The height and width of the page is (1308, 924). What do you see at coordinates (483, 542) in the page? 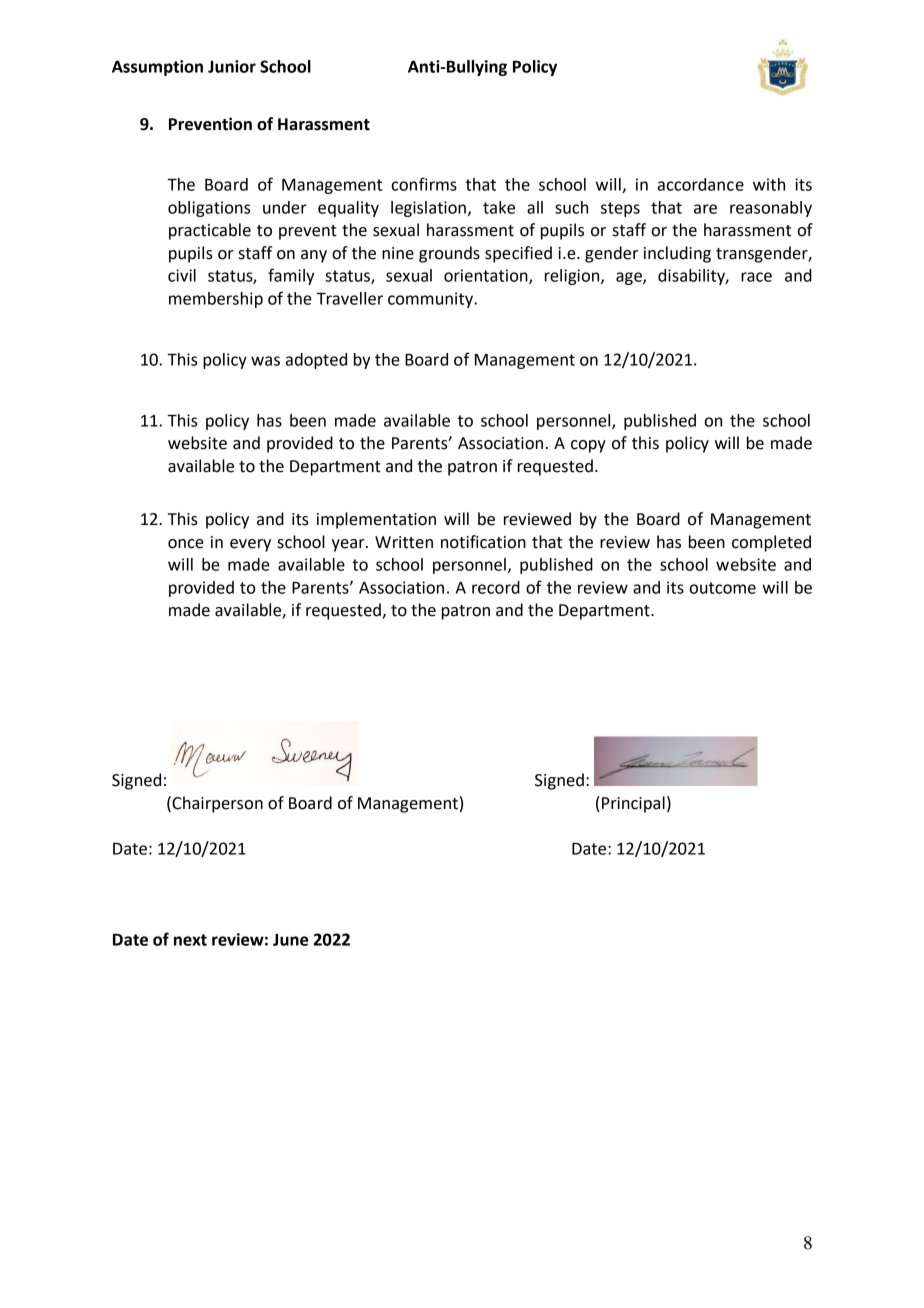
I see `notification` at bounding box center [483, 542].
